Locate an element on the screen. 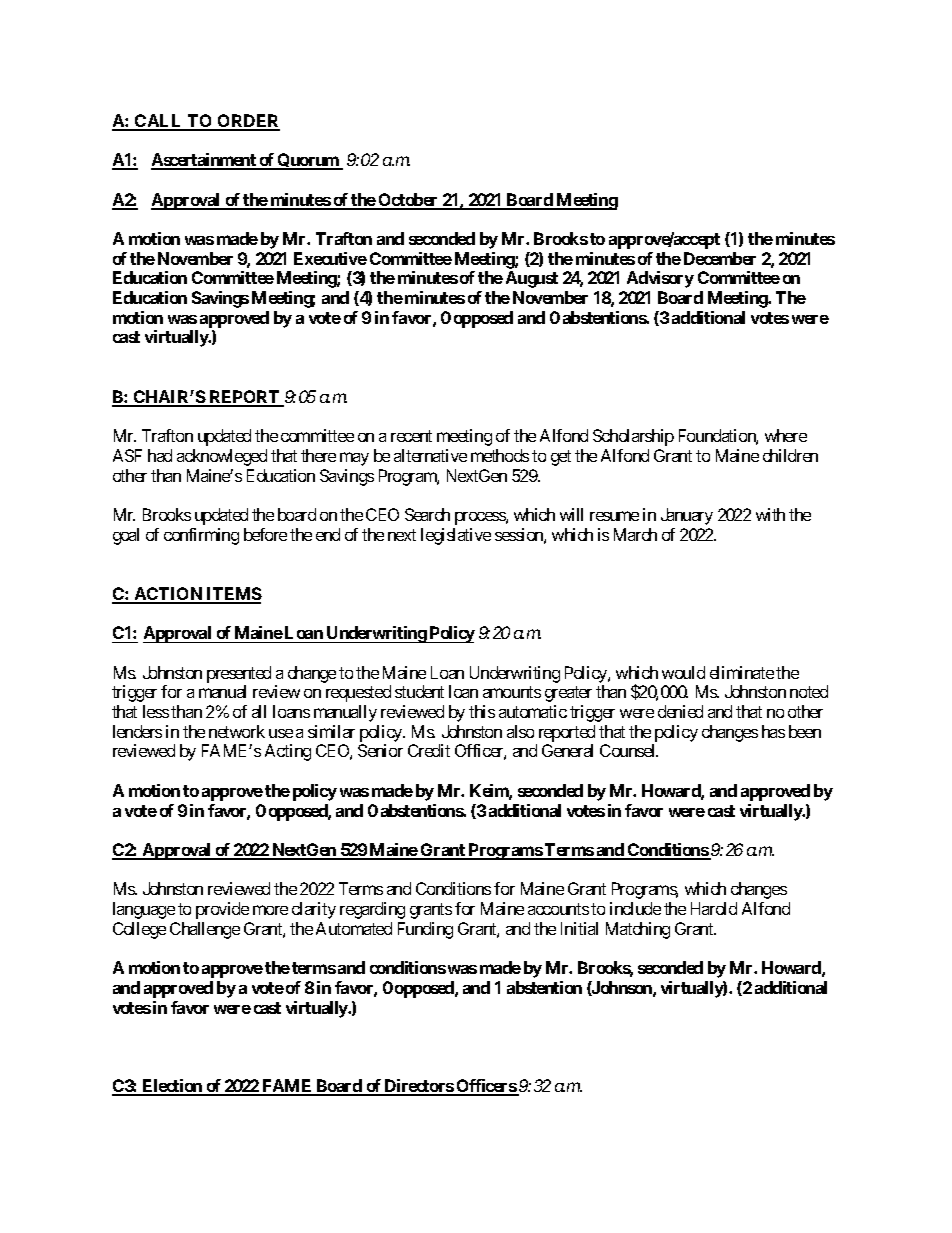 This screenshot has height=1233, width=952. Matching is located at coordinates (638, 930).
